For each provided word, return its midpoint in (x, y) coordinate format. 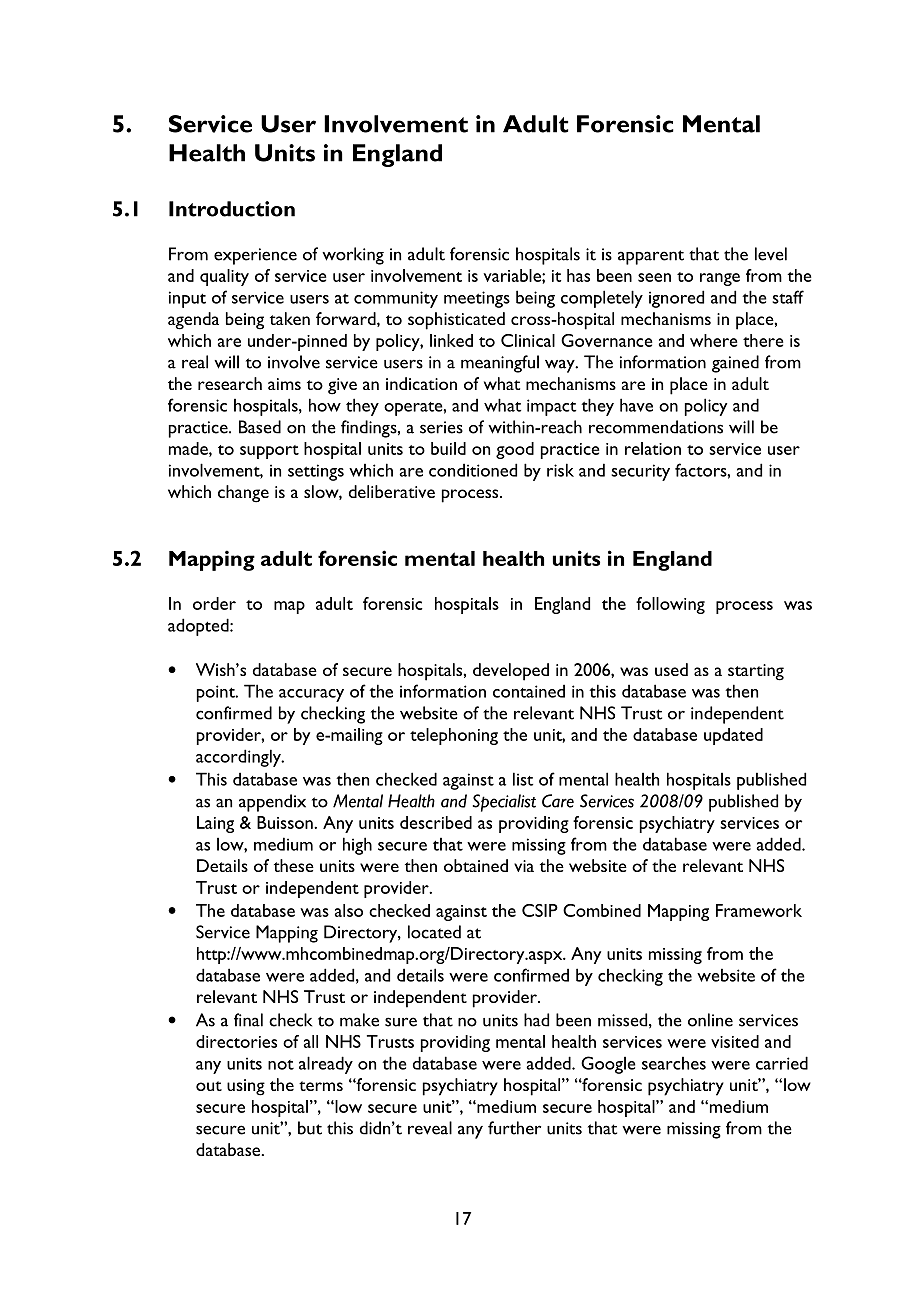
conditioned (473, 470)
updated (733, 736)
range (720, 279)
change (243, 494)
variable (513, 275)
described (436, 822)
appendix (272, 803)
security (640, 472)
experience (255, 256)
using (246, 1087)
